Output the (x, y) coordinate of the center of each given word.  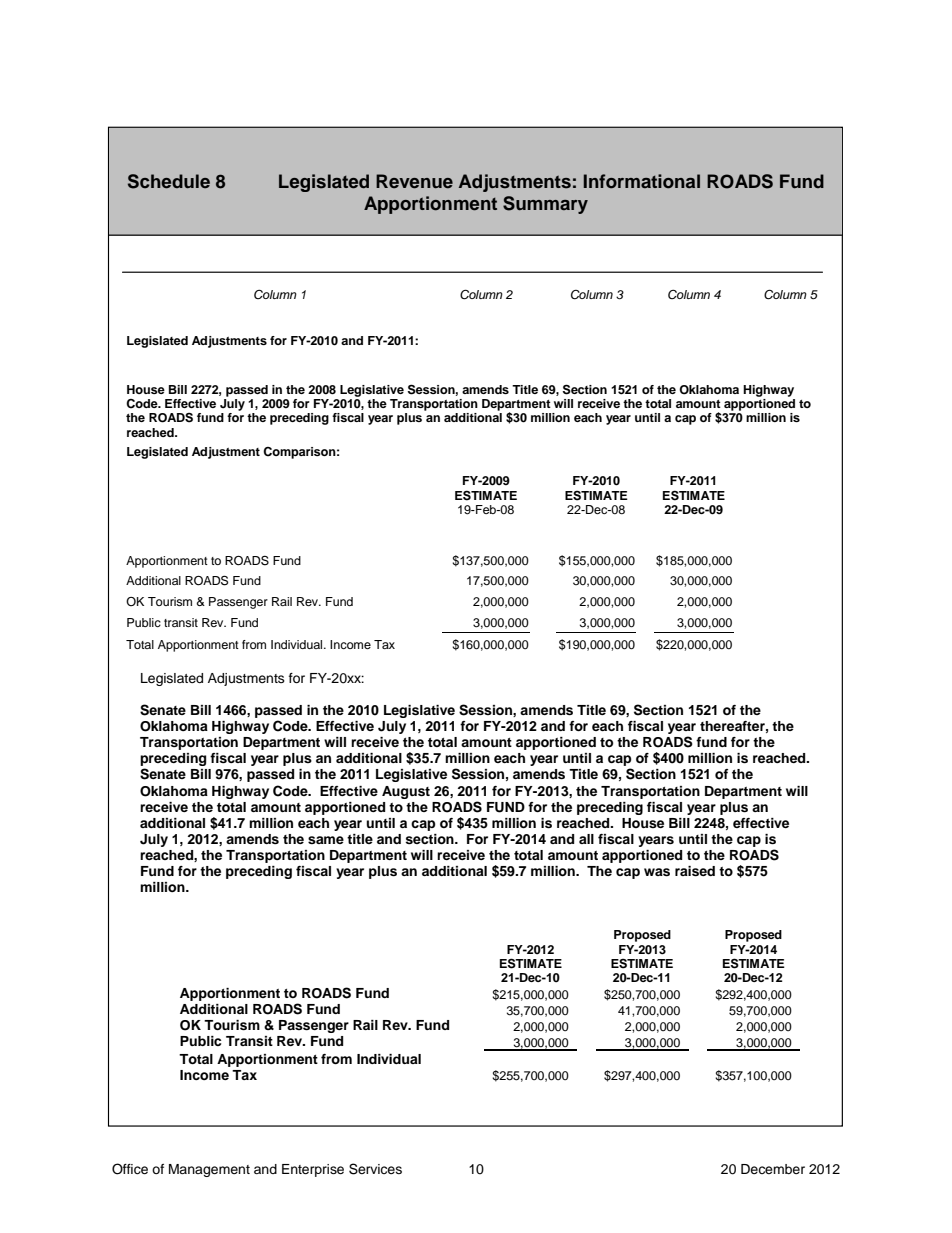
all (586, 839)
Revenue (414, 181)
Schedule (169, 181)
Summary (545, 205)
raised (695, 871)
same (326, 840)
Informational (642, 181)
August (406, 792)
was (657, 872)
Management (209, 1170)
